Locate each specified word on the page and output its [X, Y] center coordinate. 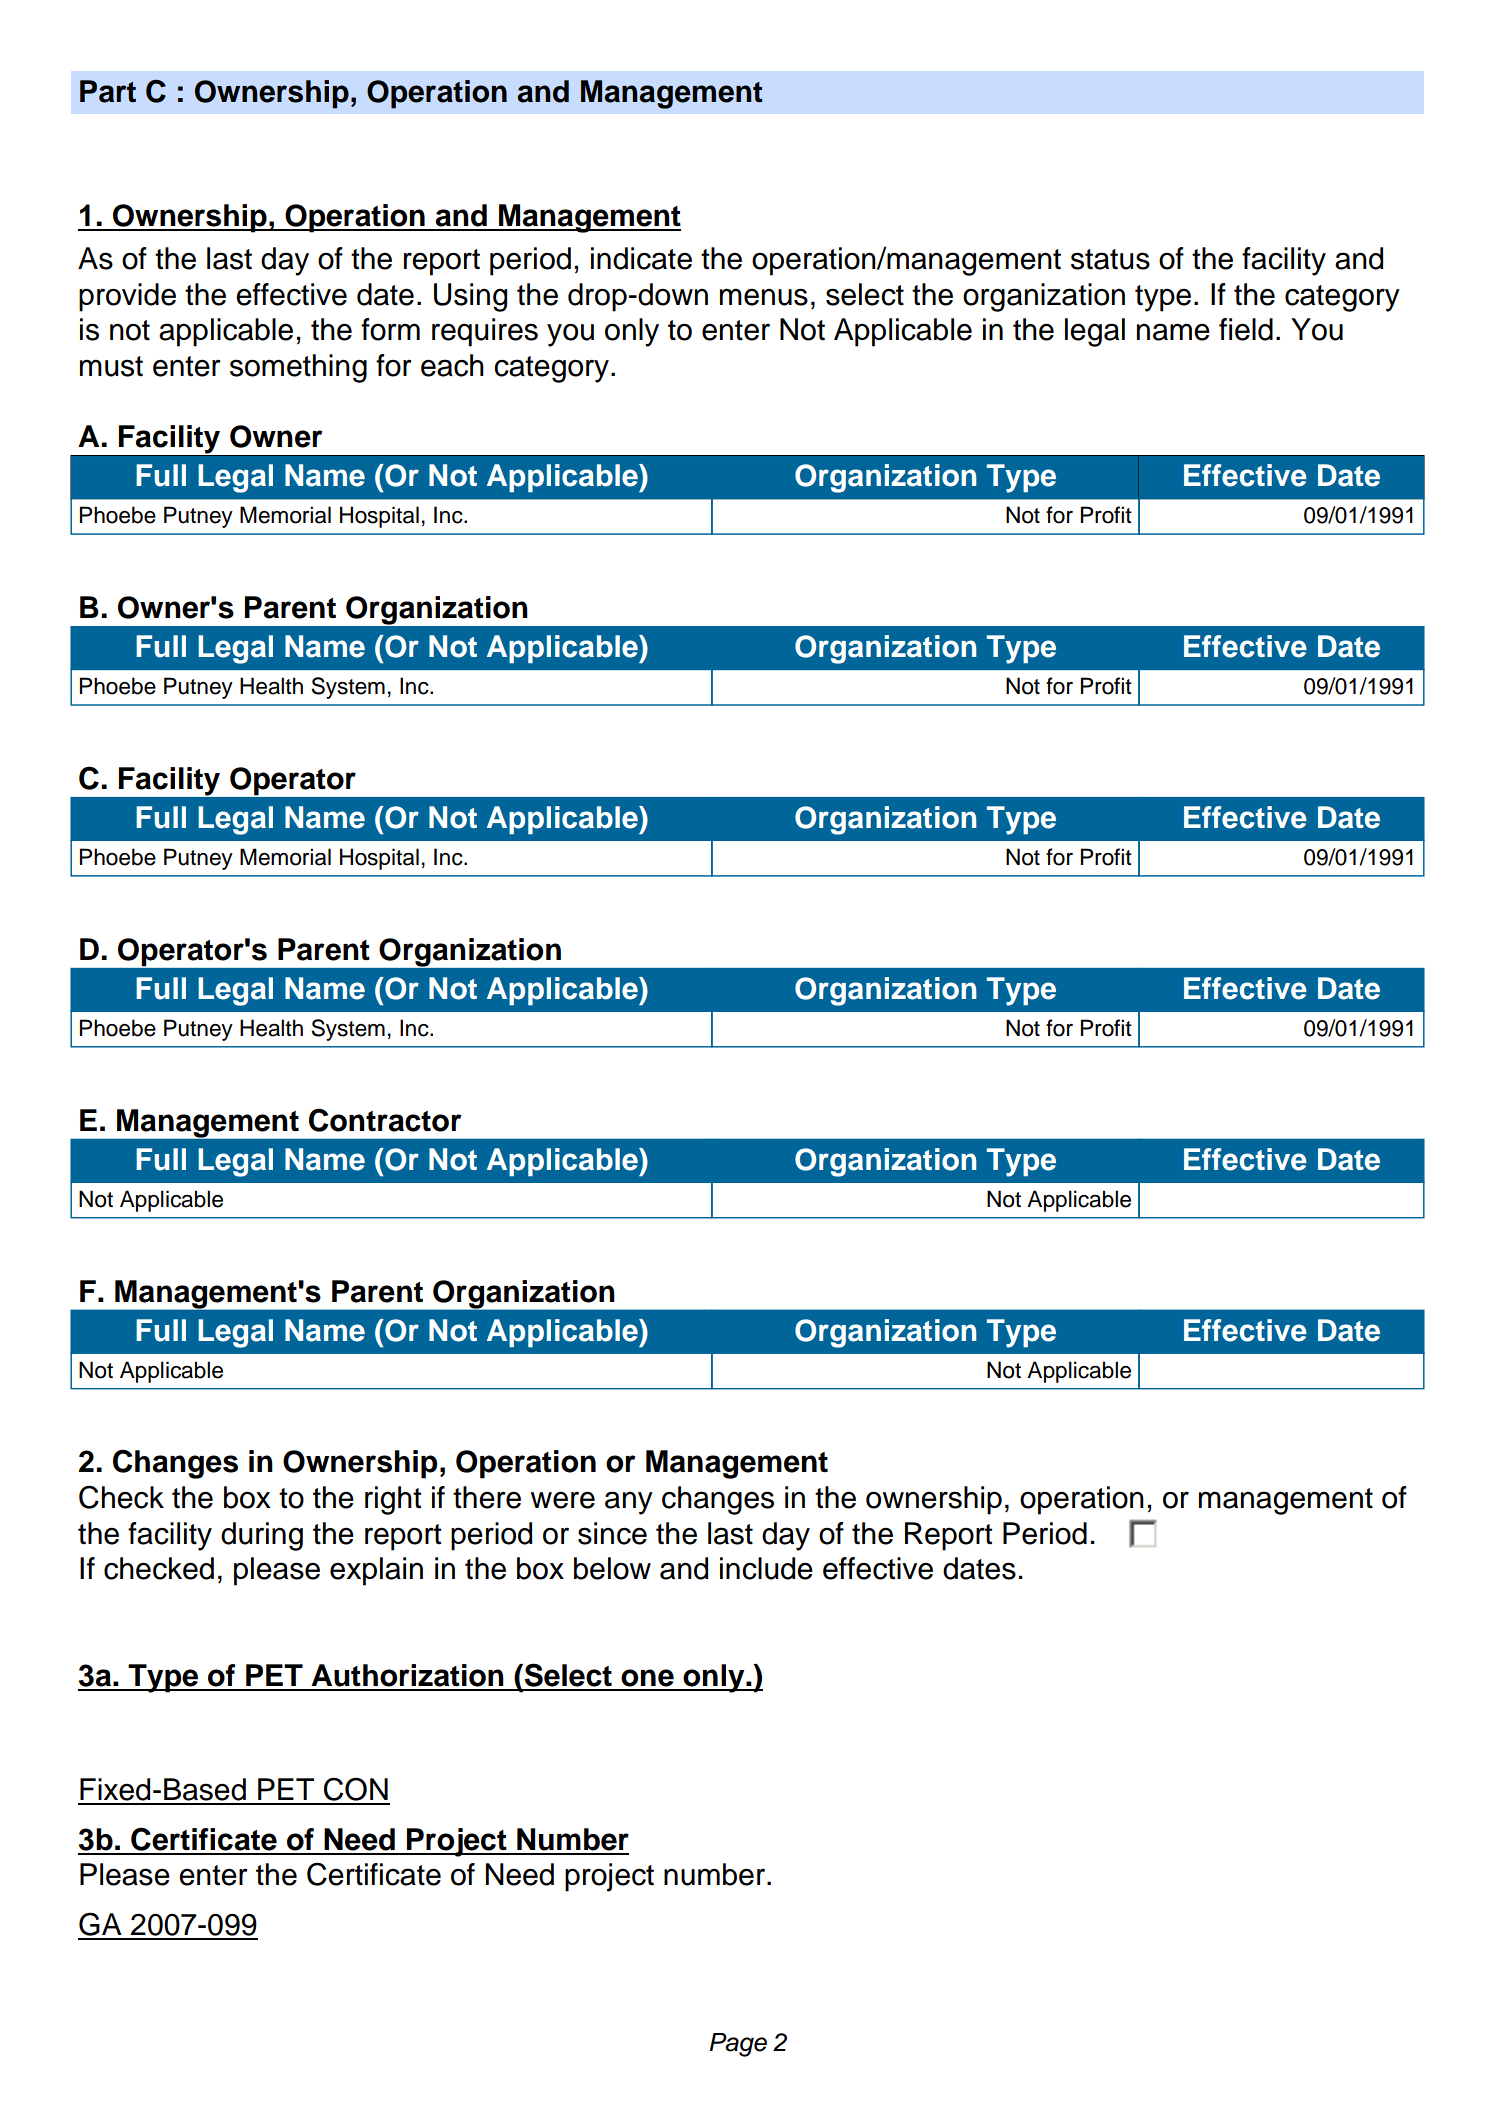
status [1110, 259]
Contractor [385, 1120]
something [298, 368]
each [452, 365]
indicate [641, 258]
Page [738, 2045]
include [766, 1568]
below [612, 1568]
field [1246, 329]
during [262, 1536]
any [629, 1503]
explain [376, 1571]
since [612, 1533]
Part [108, 91]
